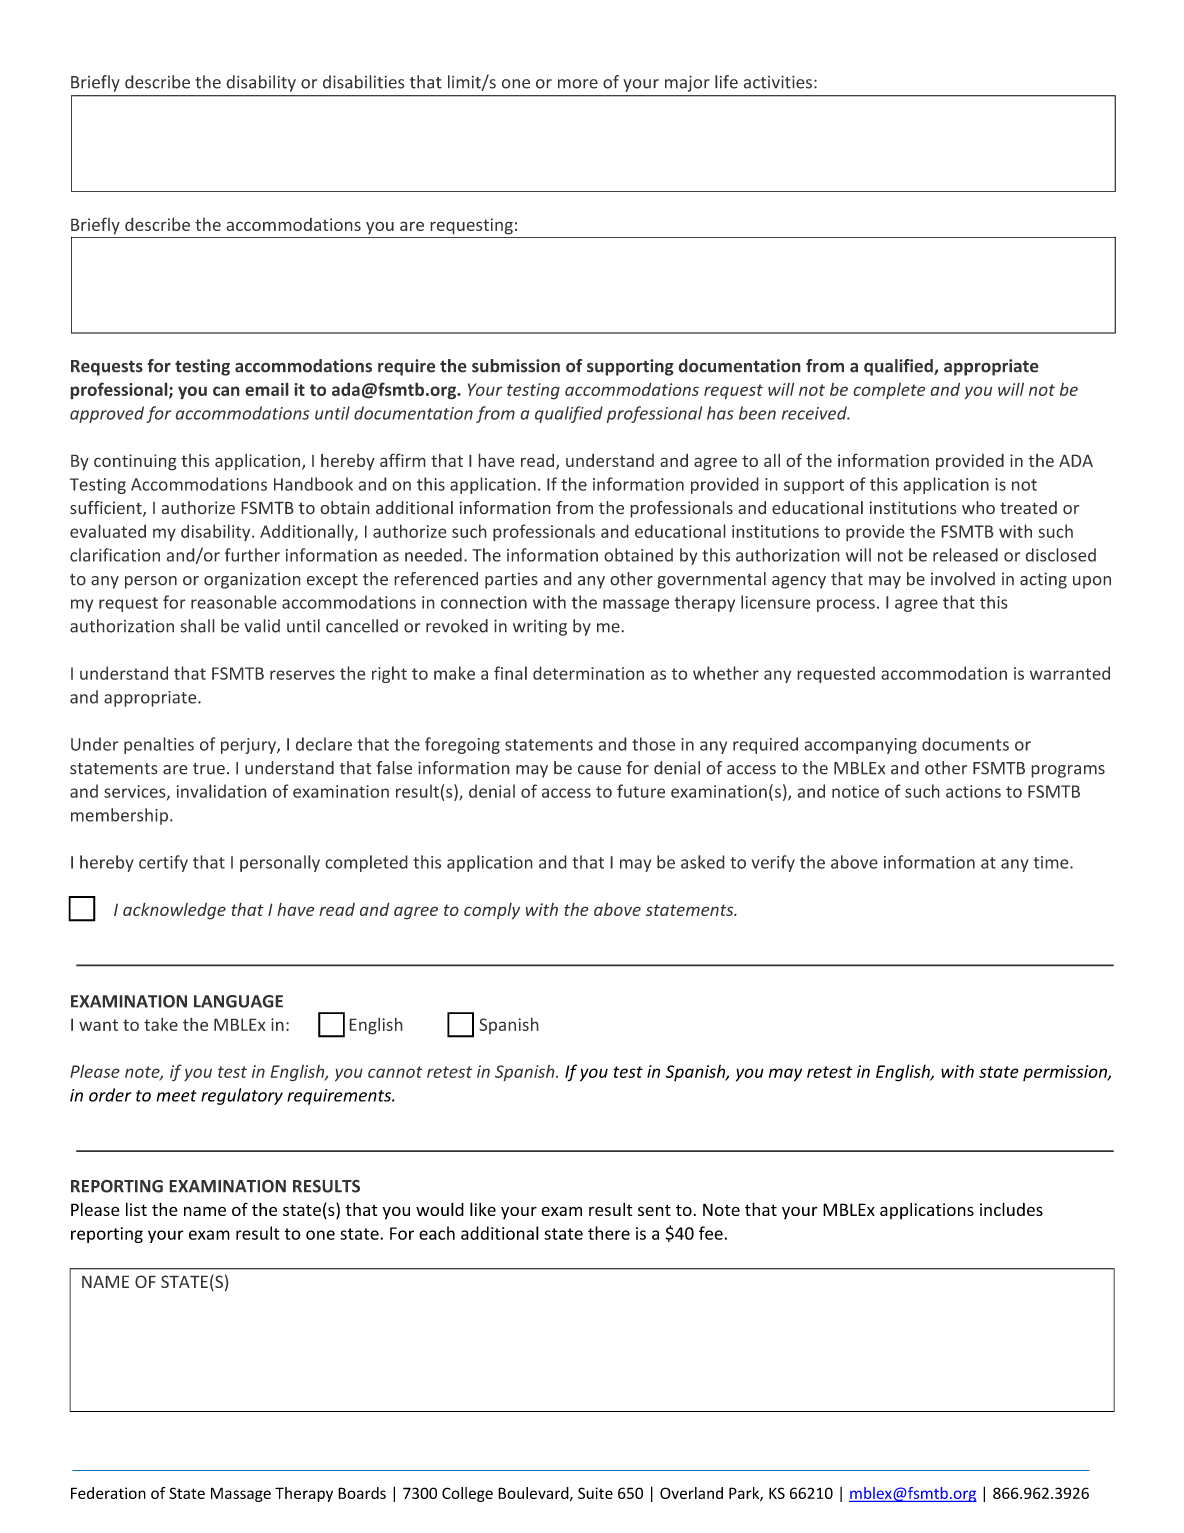 This screenshot has height=1533, width=1184. I want to click on time, so click(1052, 862).
